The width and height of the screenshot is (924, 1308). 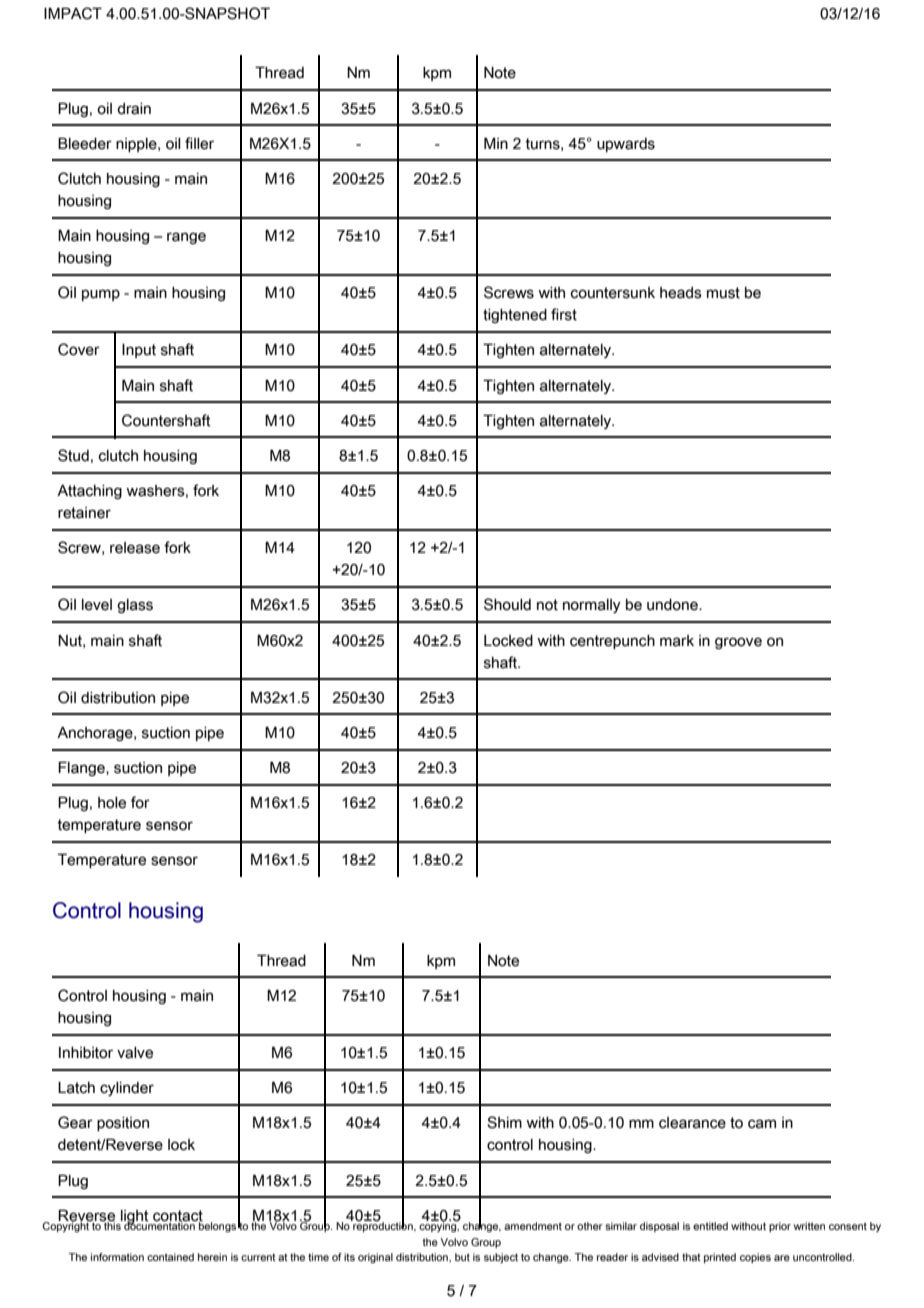 I want to click on Min, so click(x=496, y=143).
